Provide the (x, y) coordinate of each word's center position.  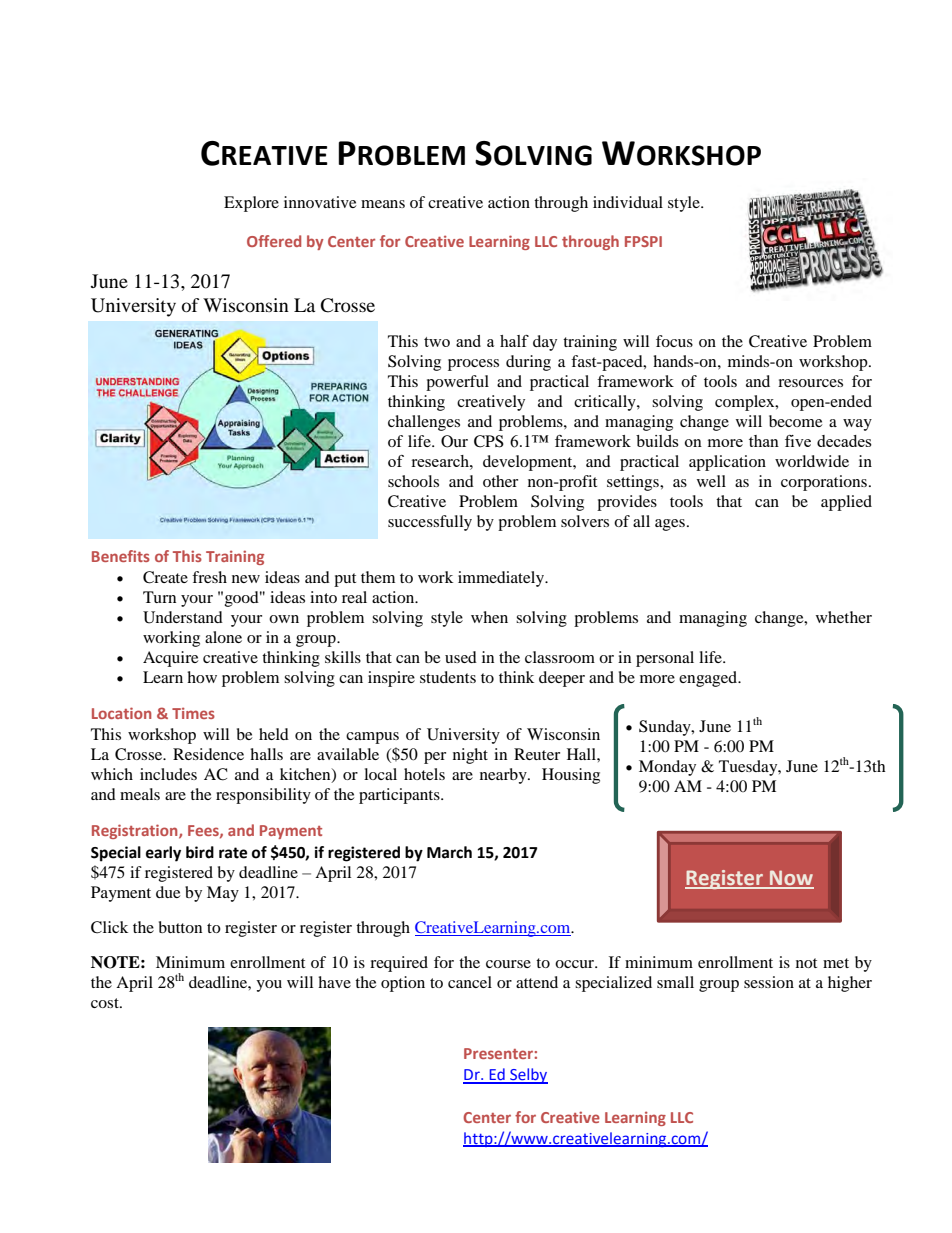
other (500, 481)
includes (168, 774)
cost (106, 1003)
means (383, 204)
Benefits (121, 556)
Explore (251, 204)
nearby (504, 776)
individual (628, 202)
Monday (667, 768)
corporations (824, 483)
